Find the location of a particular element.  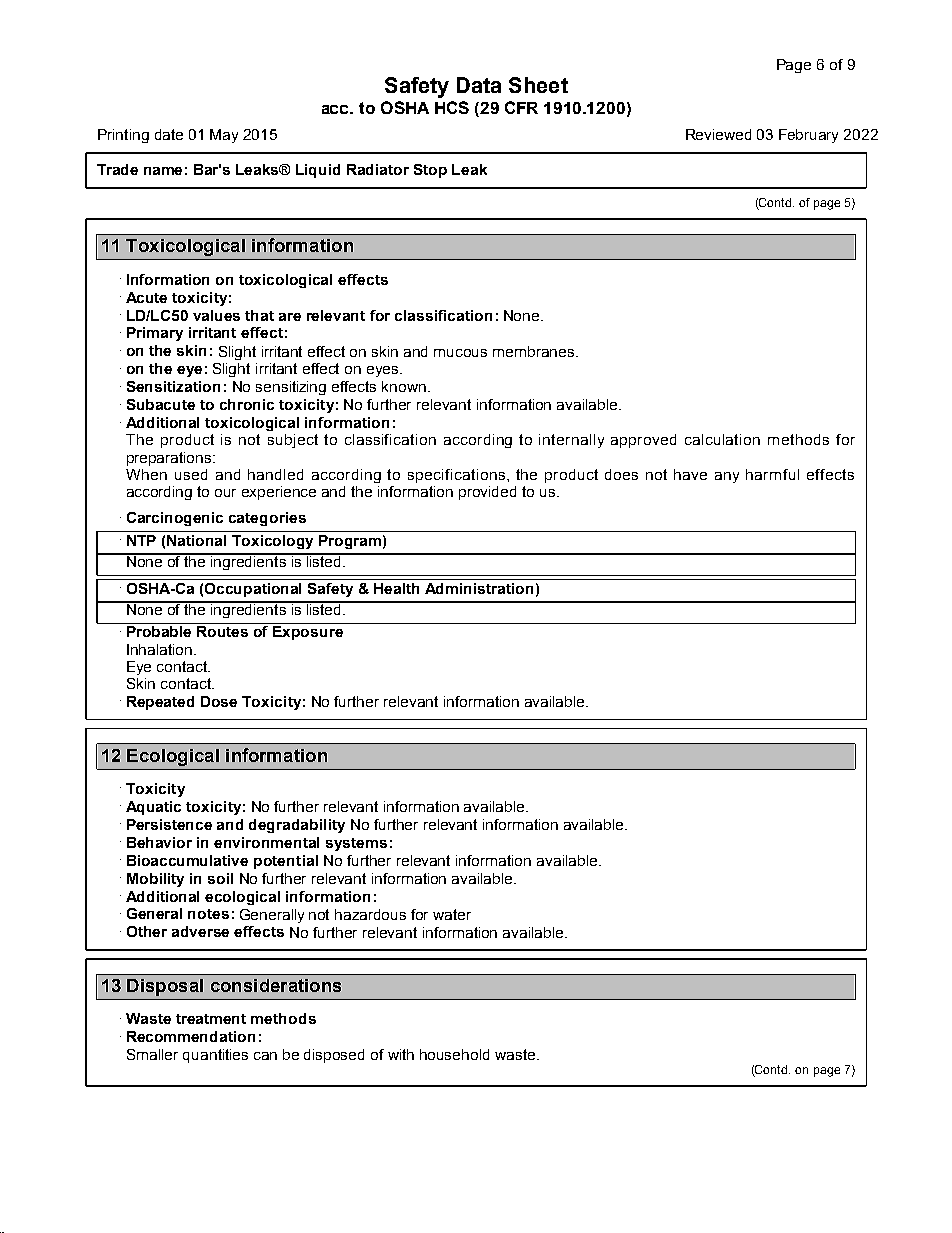

HCS is located at coordinates (452, 107).
